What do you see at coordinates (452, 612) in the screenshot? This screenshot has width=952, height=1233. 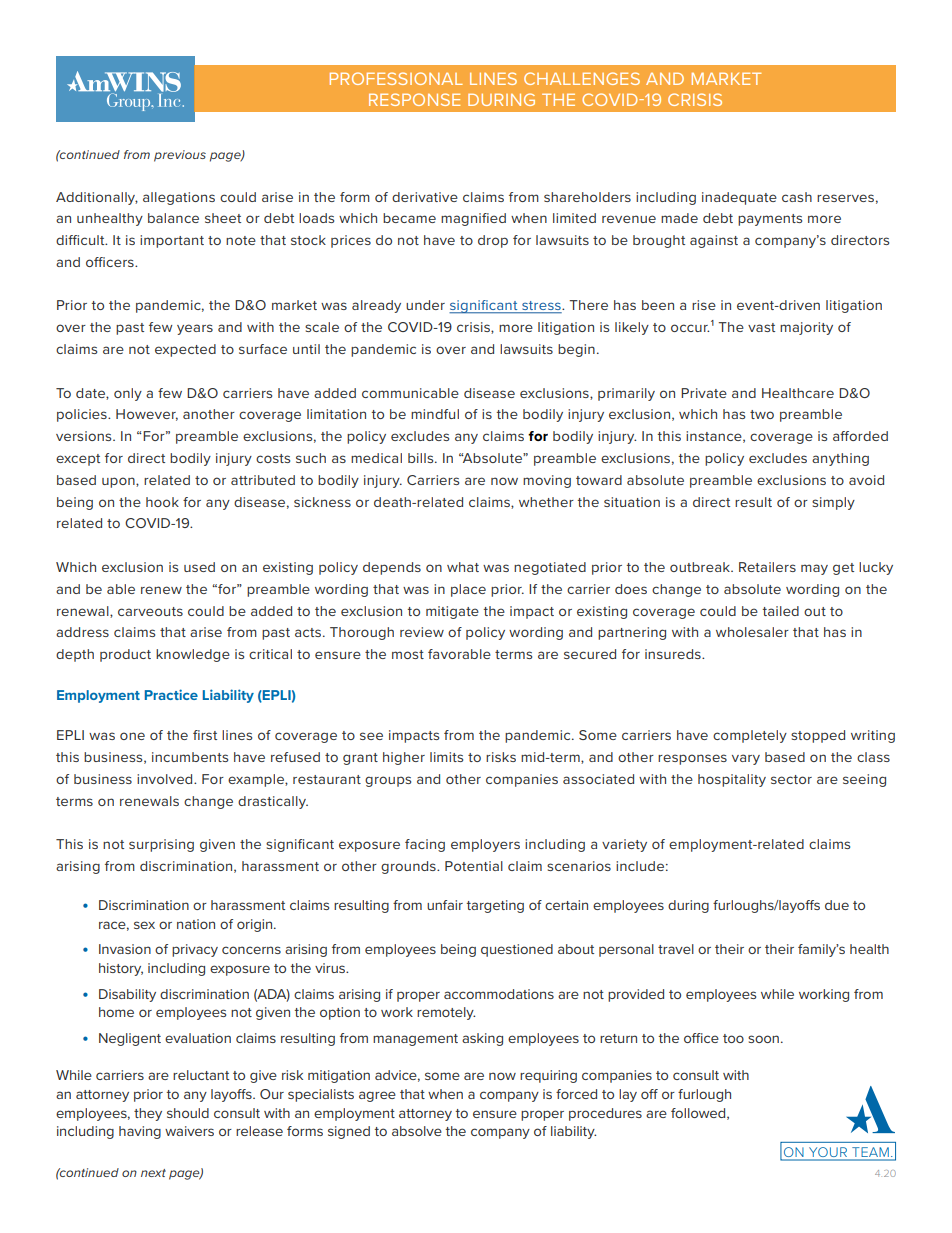 I see `mitigate` at bounding box center [452, 612].
